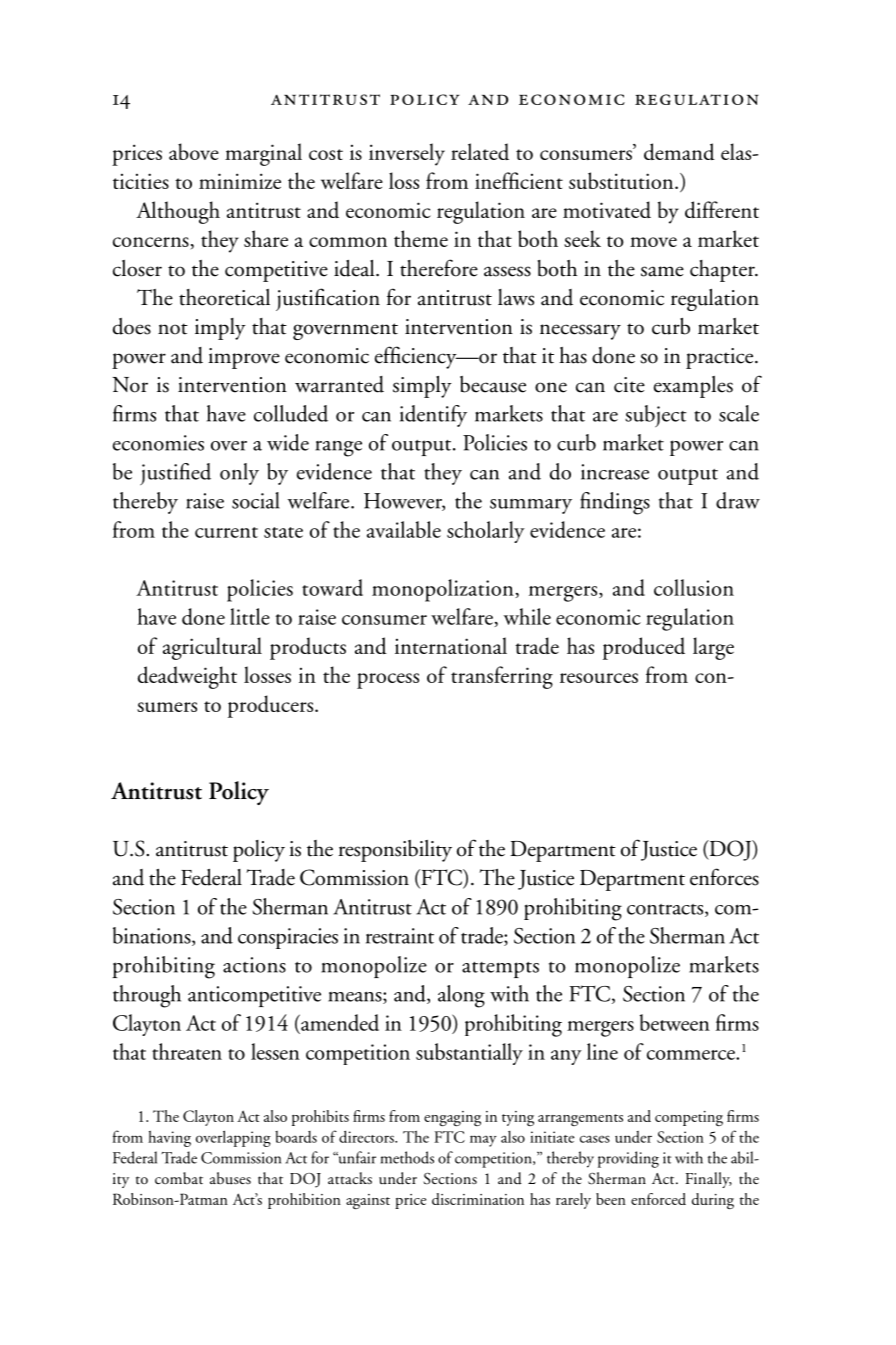  Describe the element at coordinates (644, 648) in the screenshot. I see `produced` at that location.
